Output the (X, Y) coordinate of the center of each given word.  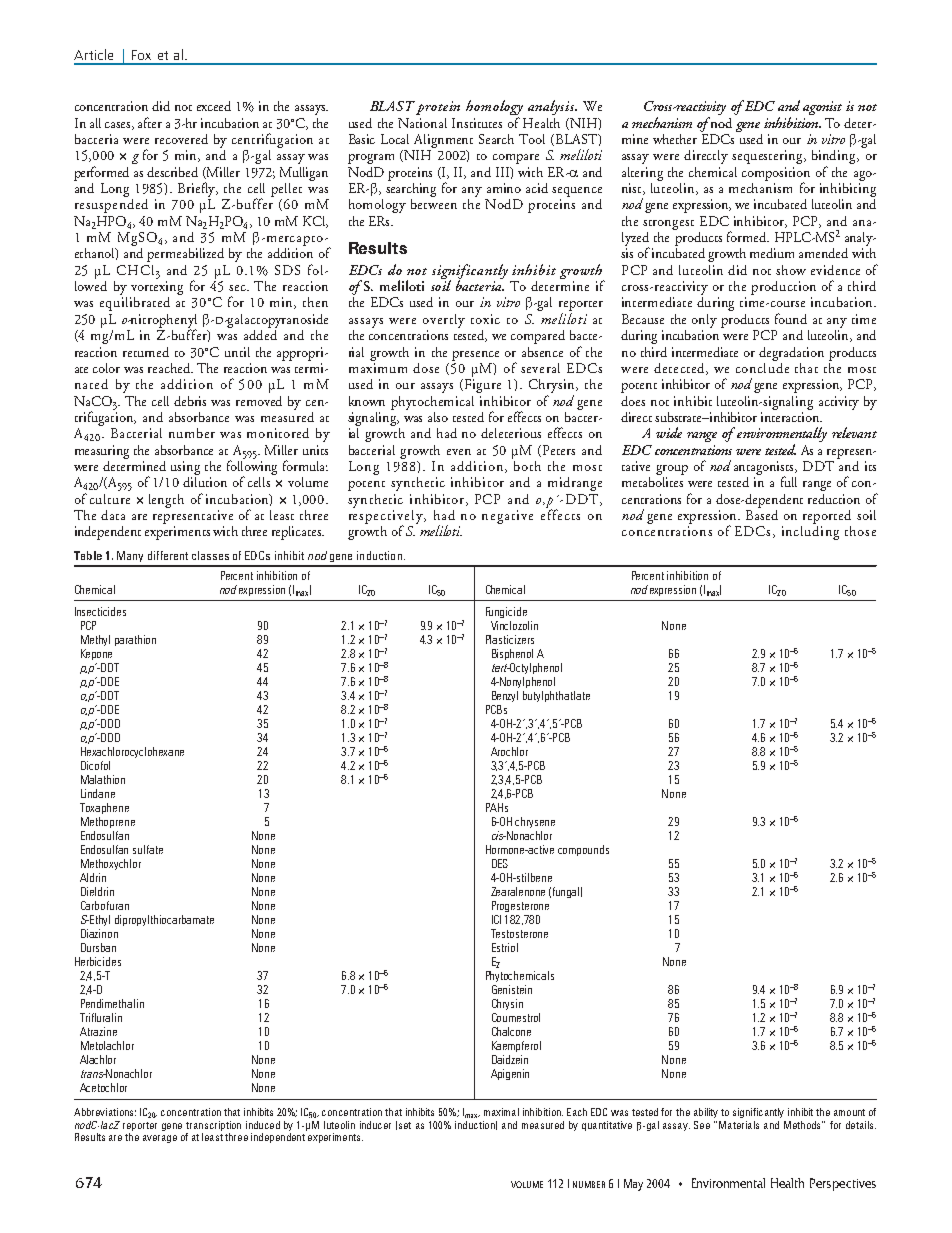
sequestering (769, 157)
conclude (762, 366)
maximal (501, 1112)
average (160, 1139)
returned (146, 352)
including (810, 531)
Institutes (477, 123)
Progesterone (520, 906)
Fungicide (506, 612)
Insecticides (100, 611)
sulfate (148, 849)
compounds (583, 850)
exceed (214, 106)
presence (475, 356)
